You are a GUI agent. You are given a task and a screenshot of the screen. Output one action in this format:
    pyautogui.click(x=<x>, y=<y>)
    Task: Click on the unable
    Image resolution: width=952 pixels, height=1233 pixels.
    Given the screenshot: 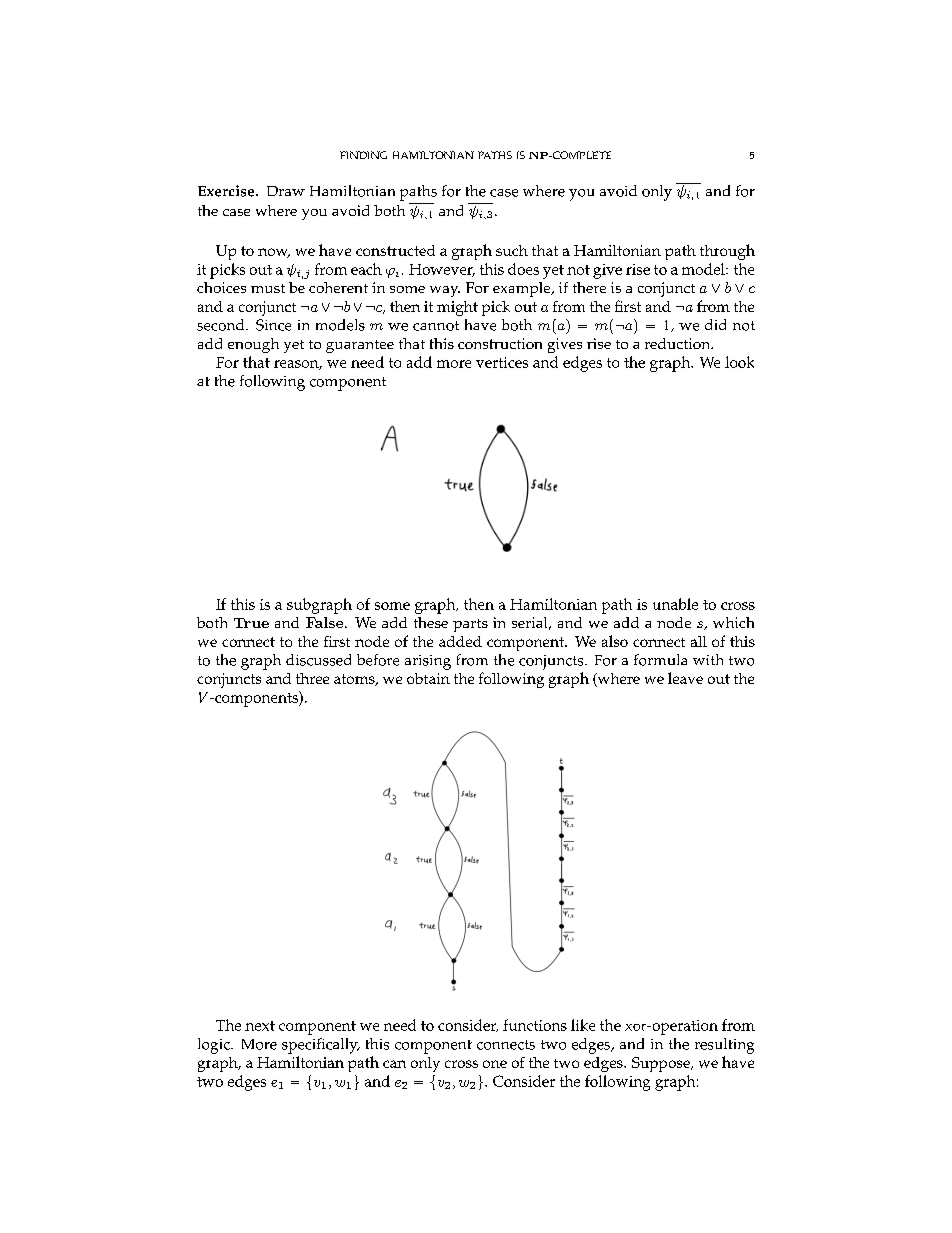 What is the action you would take?
    pyautogui.click(x=675, y=604)
